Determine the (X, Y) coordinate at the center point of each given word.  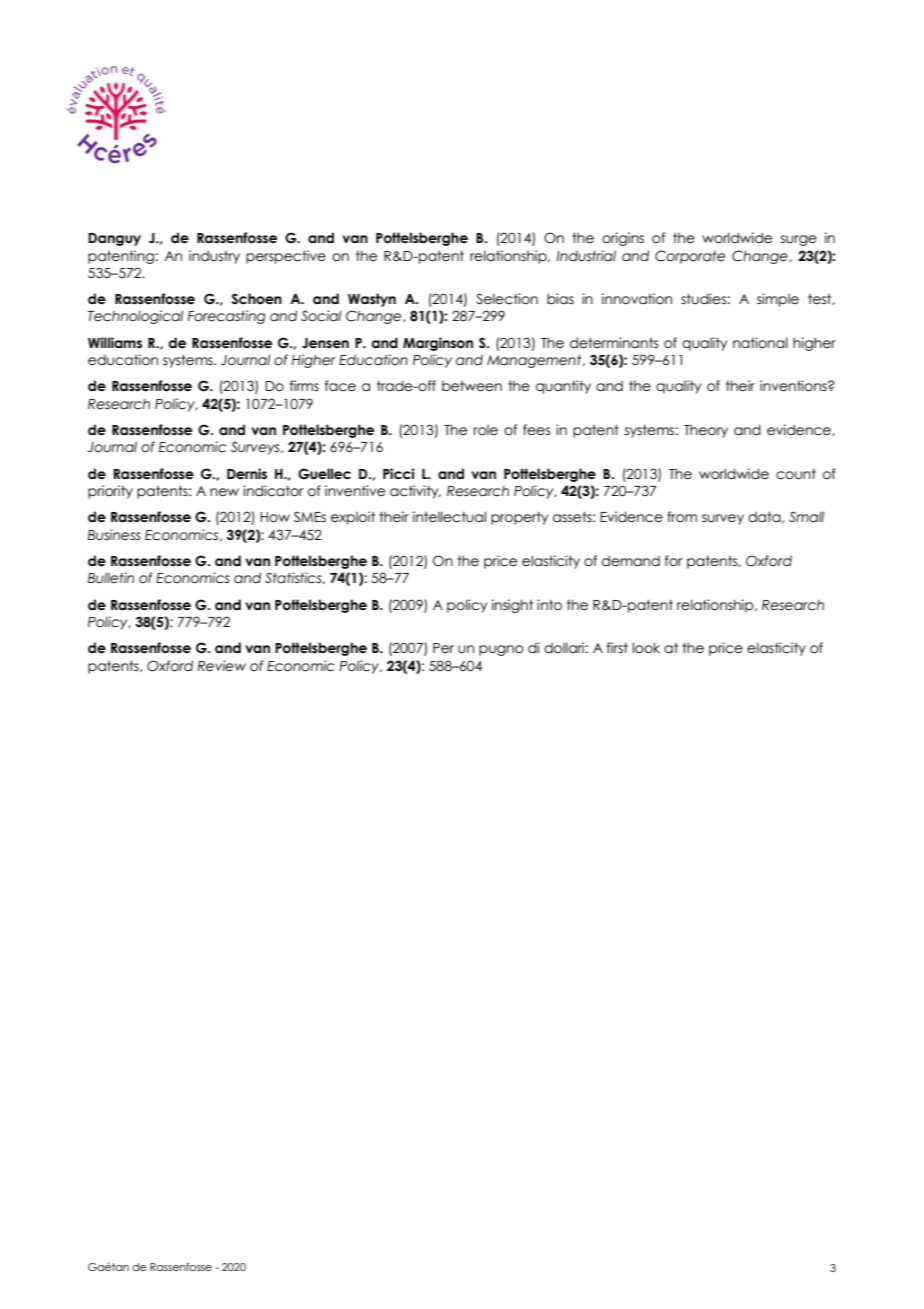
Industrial (586, 256)
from (682, 517)
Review (221, 666)
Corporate (690, 257)
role (486, 430)
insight (512, 606)
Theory (706, 431)
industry (214, 257)
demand (631, 561)
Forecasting (227, 317)
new (224, 492)
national (760, 343)
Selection (507, 299)
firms (304, 385)
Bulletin (111, 578)
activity (415, 492)
